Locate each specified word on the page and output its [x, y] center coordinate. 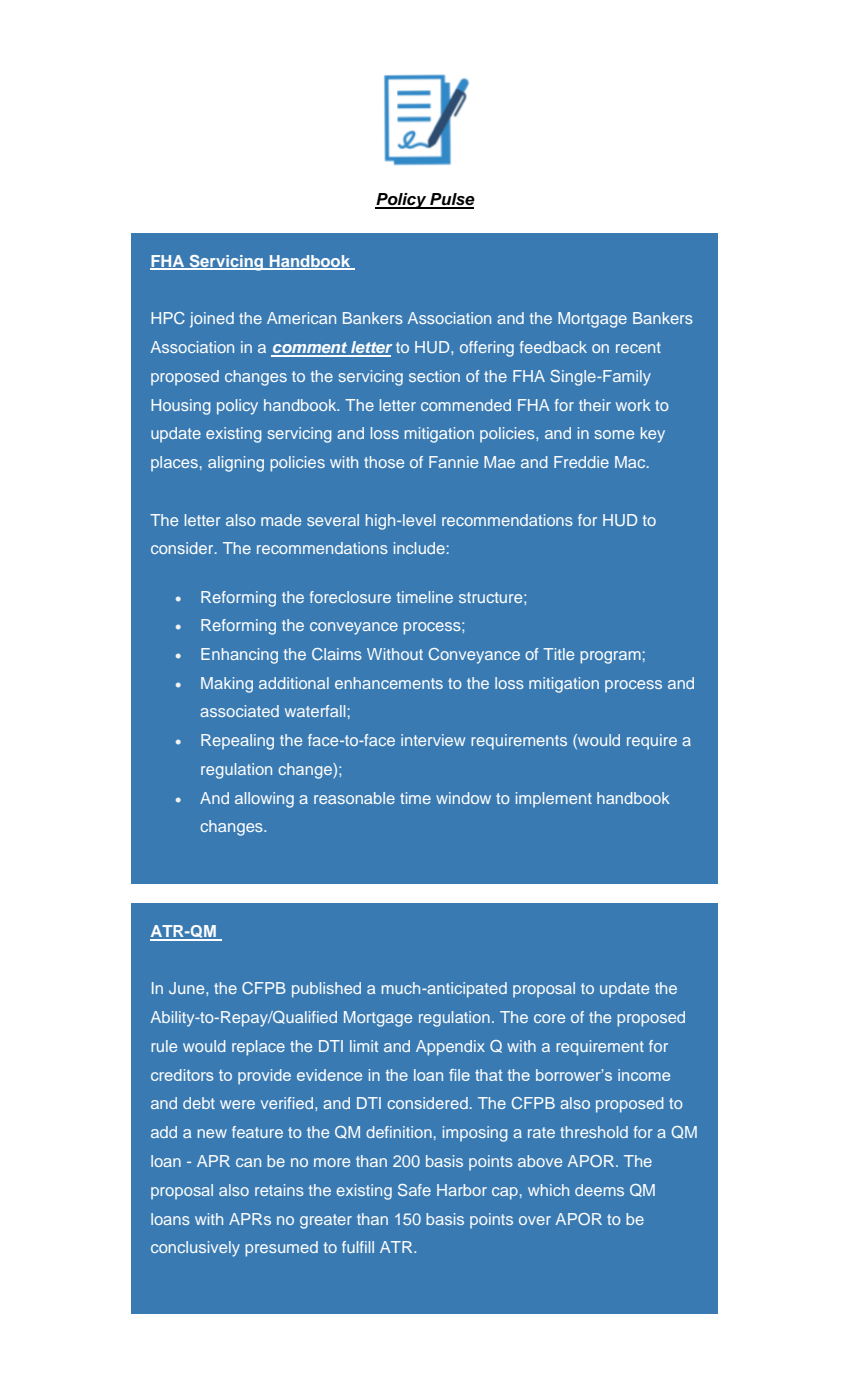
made [281, 520]
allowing [264, 800]
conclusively [195, 1249]
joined [212, 320]
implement [554, 799]
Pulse [451, 200]
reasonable [354, 798]
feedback [553, 347]
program [610, 657]
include [419, 548]
